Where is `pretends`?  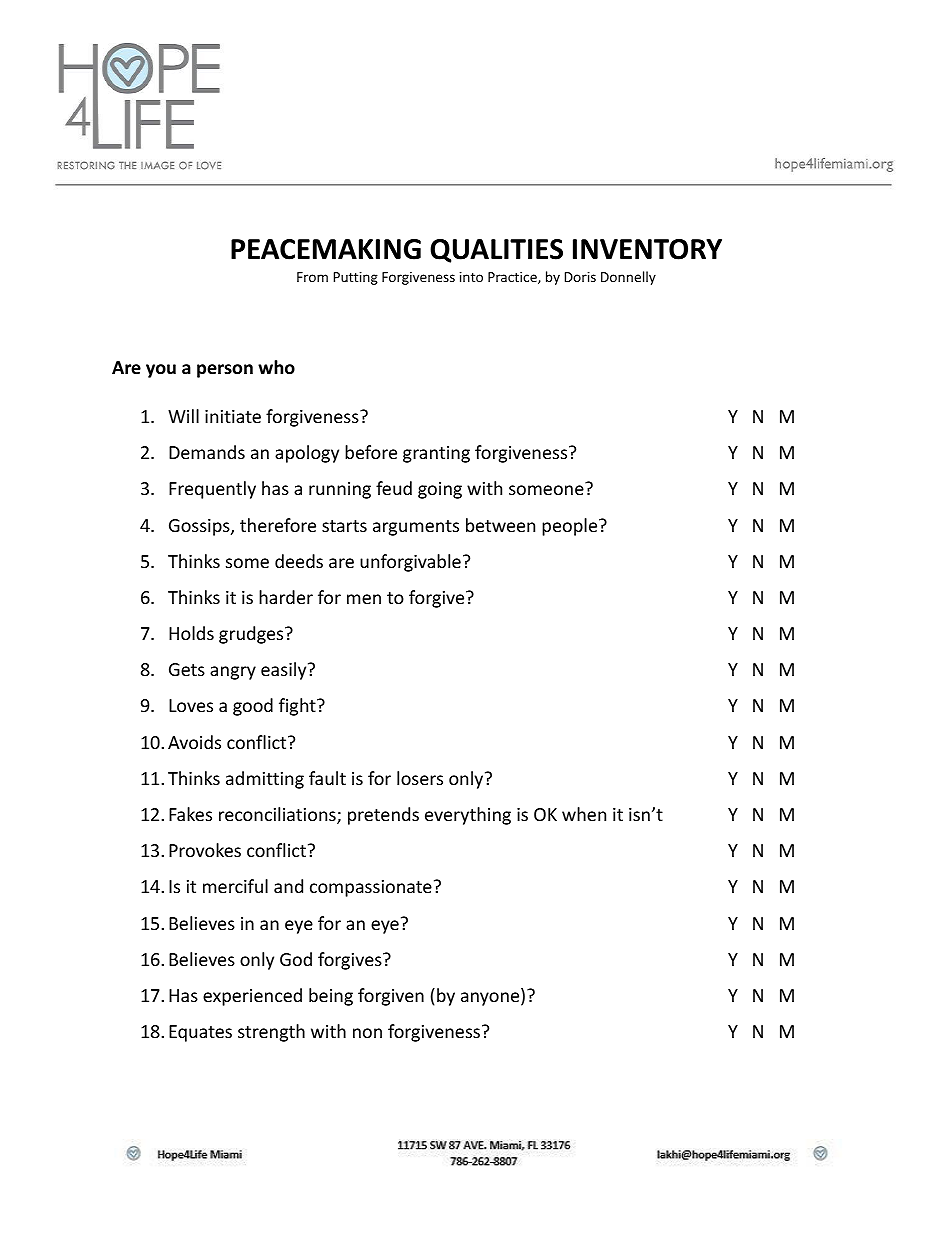 pretends is located at coordinates (383, 816).
